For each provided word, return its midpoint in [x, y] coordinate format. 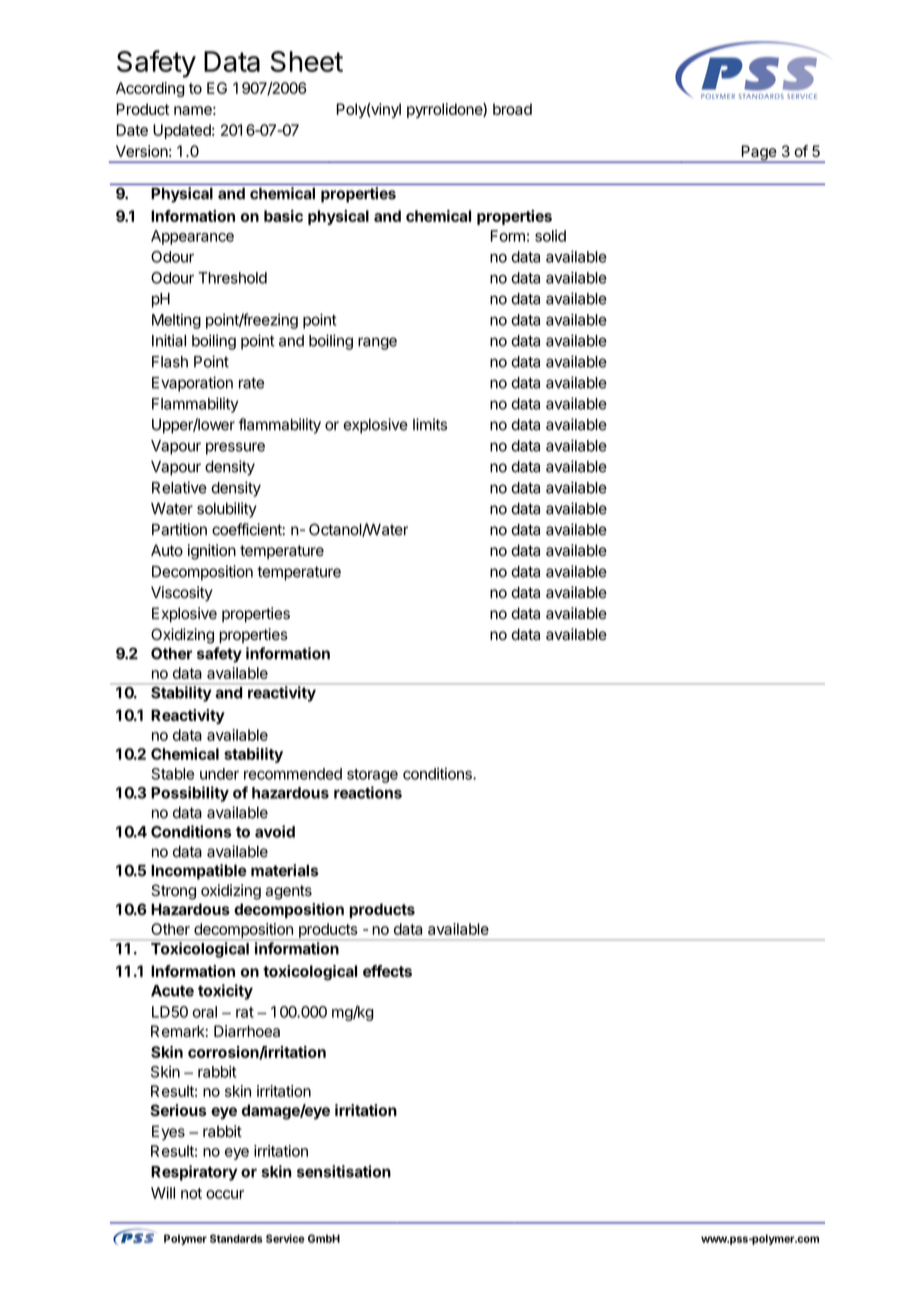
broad [512, 109]
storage [372, 776]
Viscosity [182, 594]
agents [288, 892]
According [150, 89]
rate [251, 383]
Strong [173, 892]
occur [225, 1194]
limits [430, 424]
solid [550, 236]
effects [387, 971]
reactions [368, 792]
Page [759, 154]
